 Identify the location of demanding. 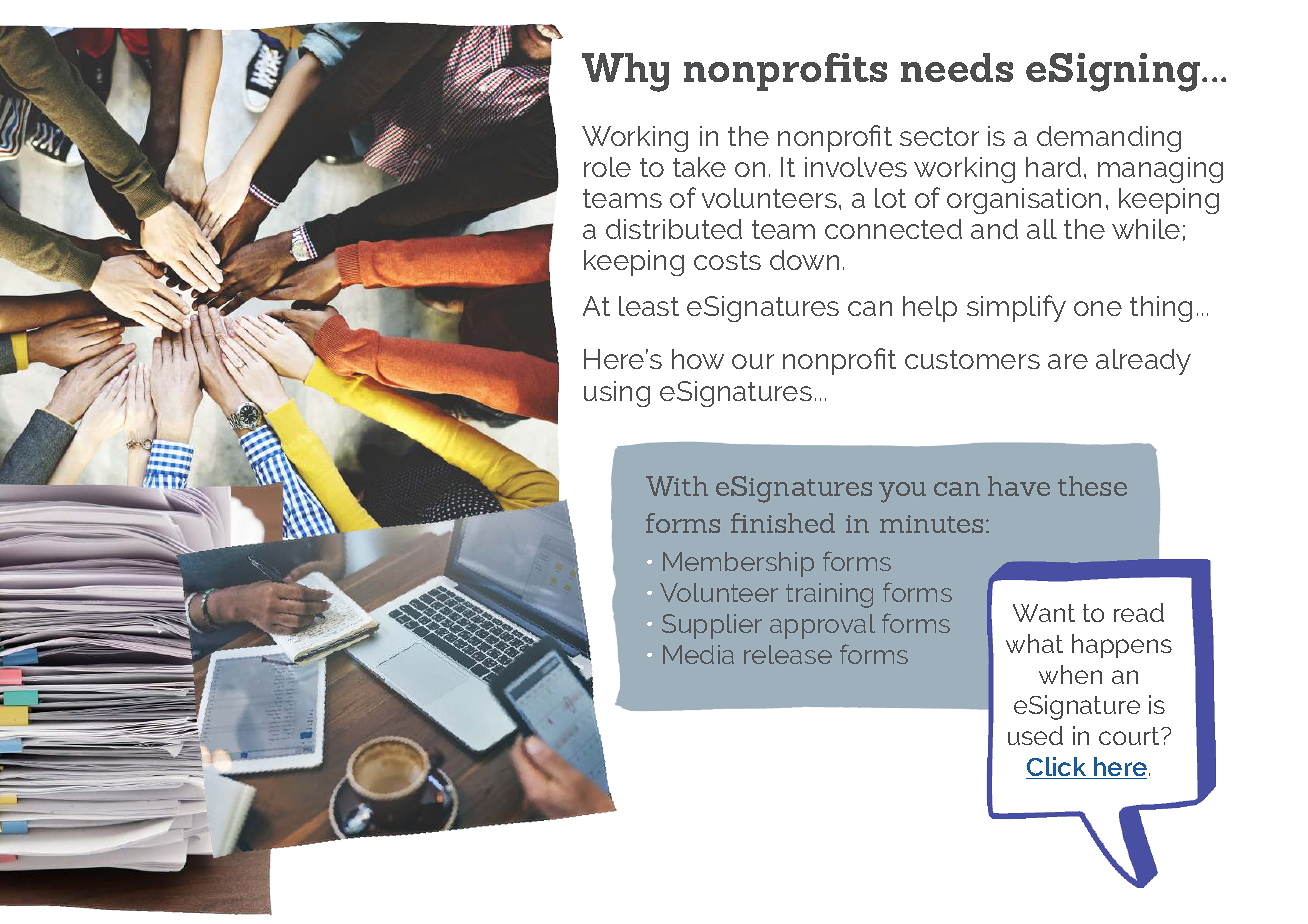
(1109, 139).
